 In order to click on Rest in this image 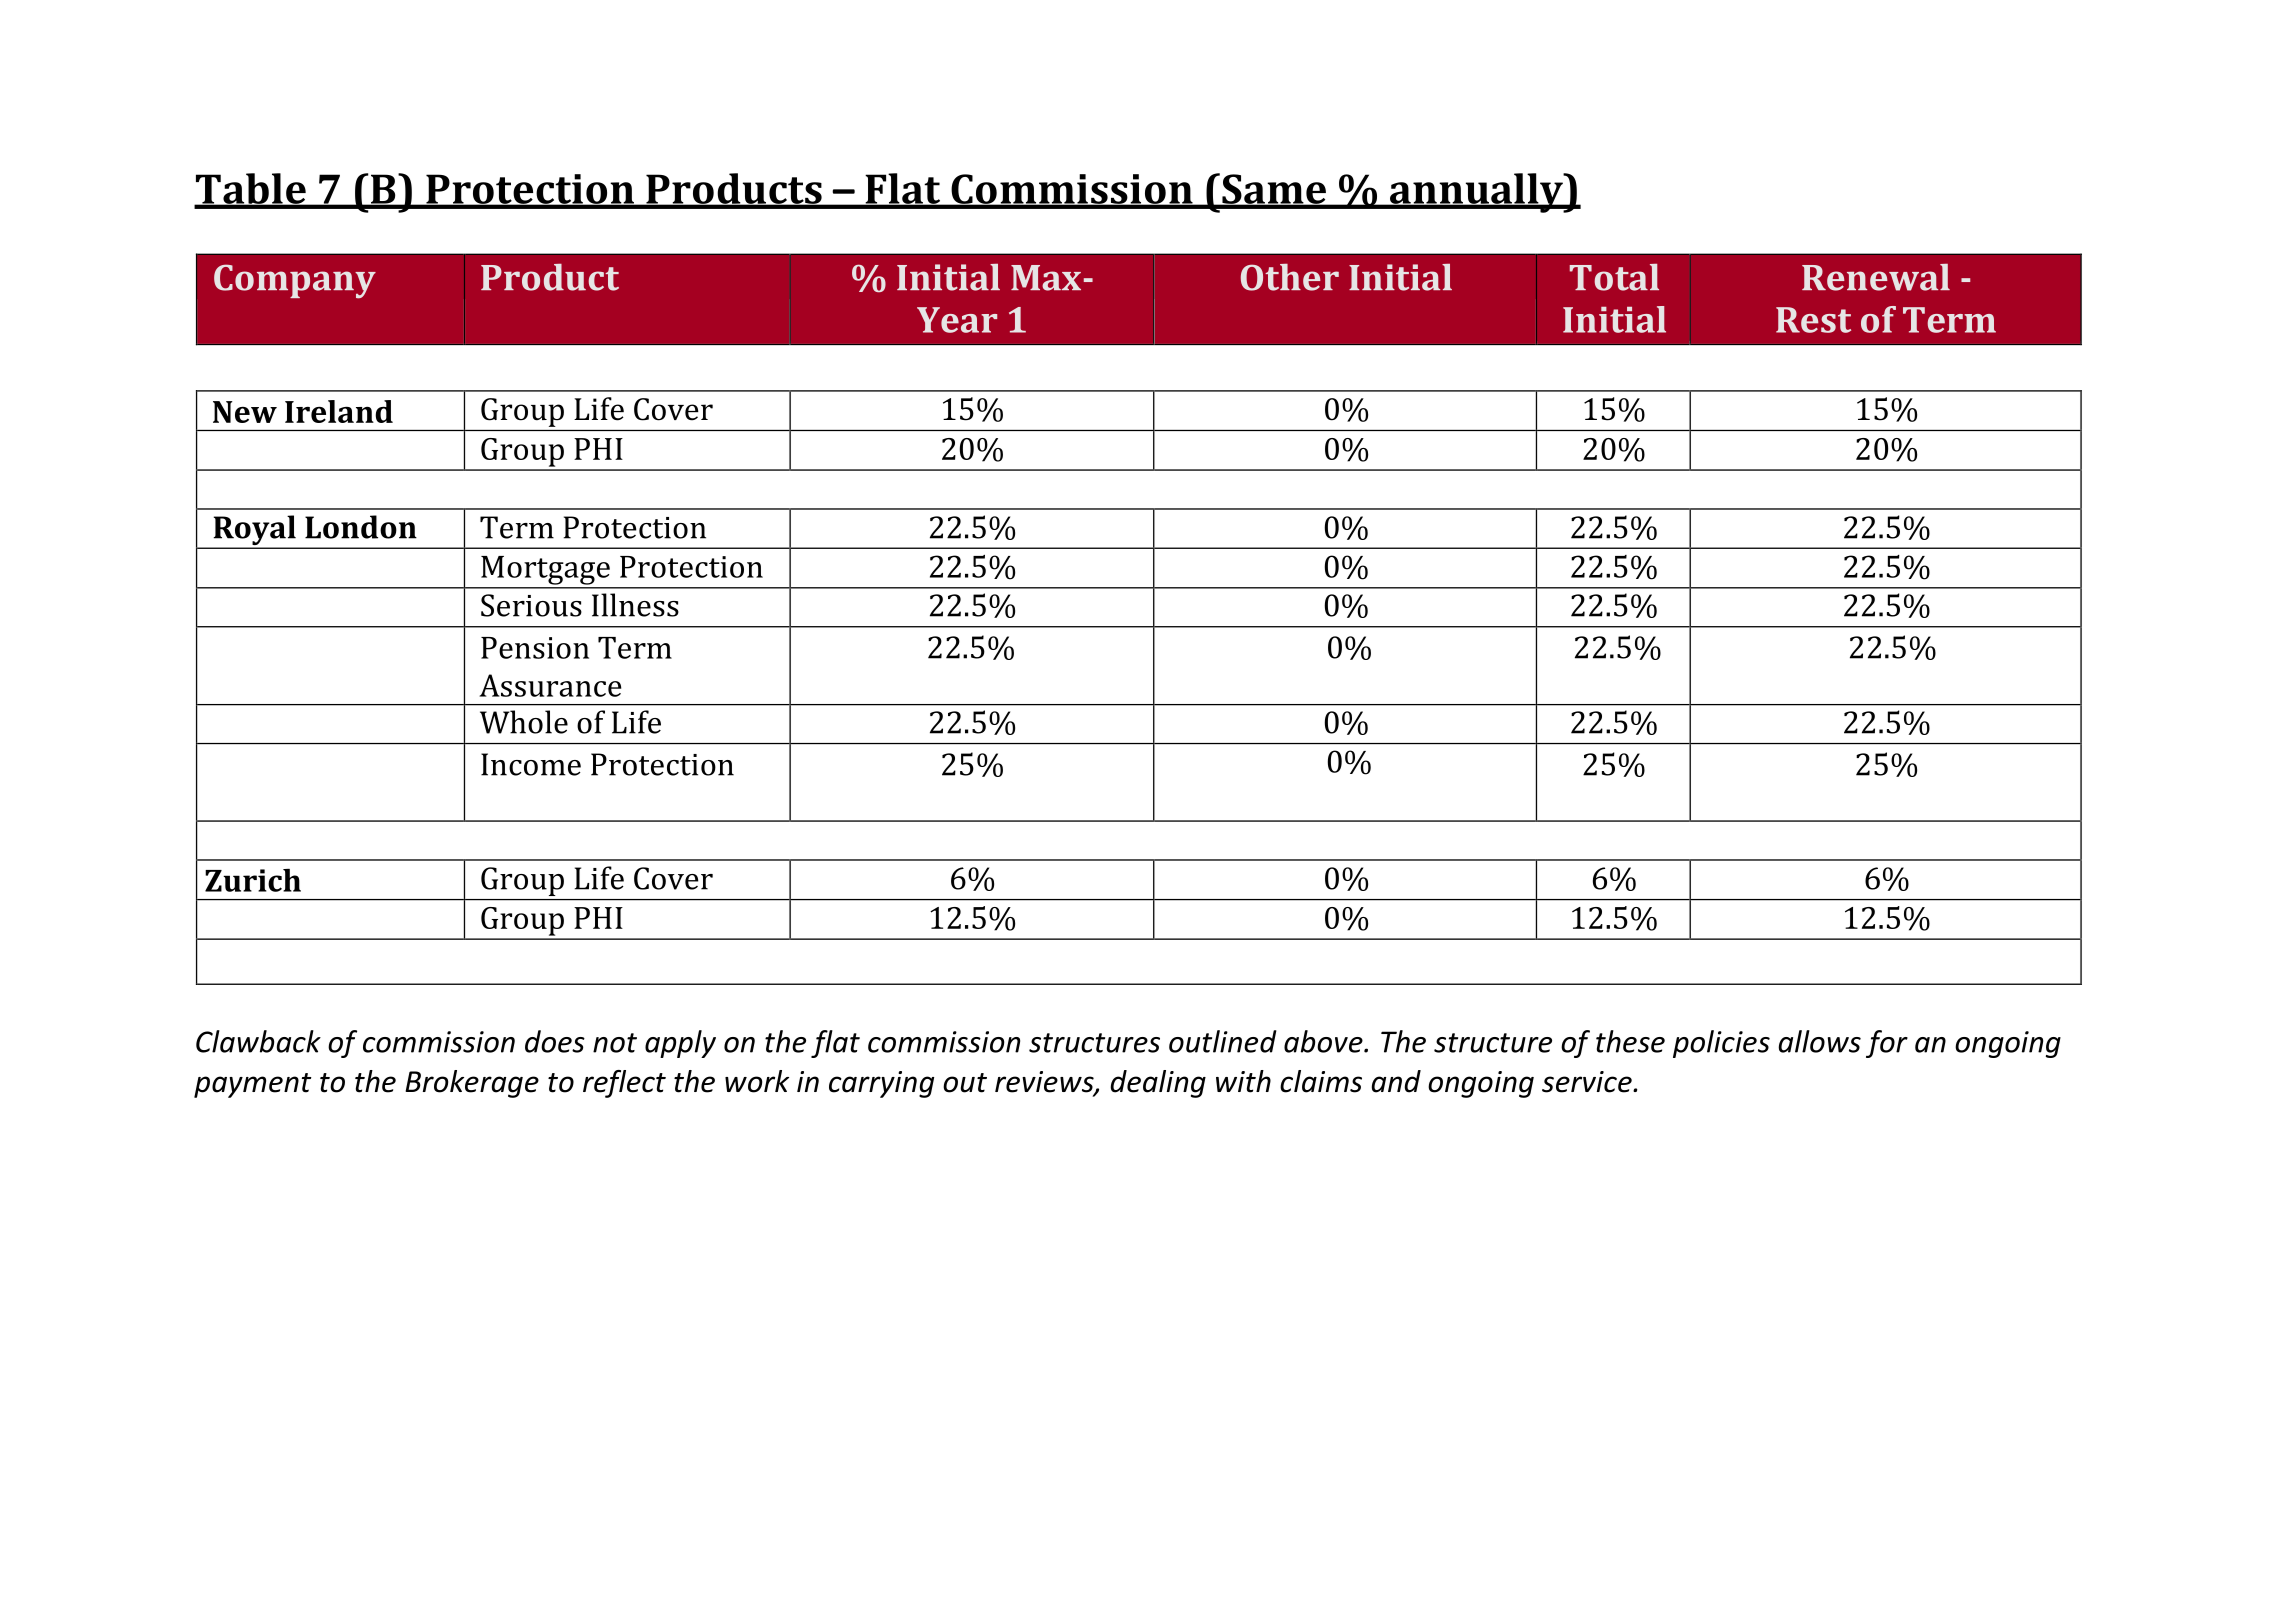, I will do `click(1813, 320)`.
